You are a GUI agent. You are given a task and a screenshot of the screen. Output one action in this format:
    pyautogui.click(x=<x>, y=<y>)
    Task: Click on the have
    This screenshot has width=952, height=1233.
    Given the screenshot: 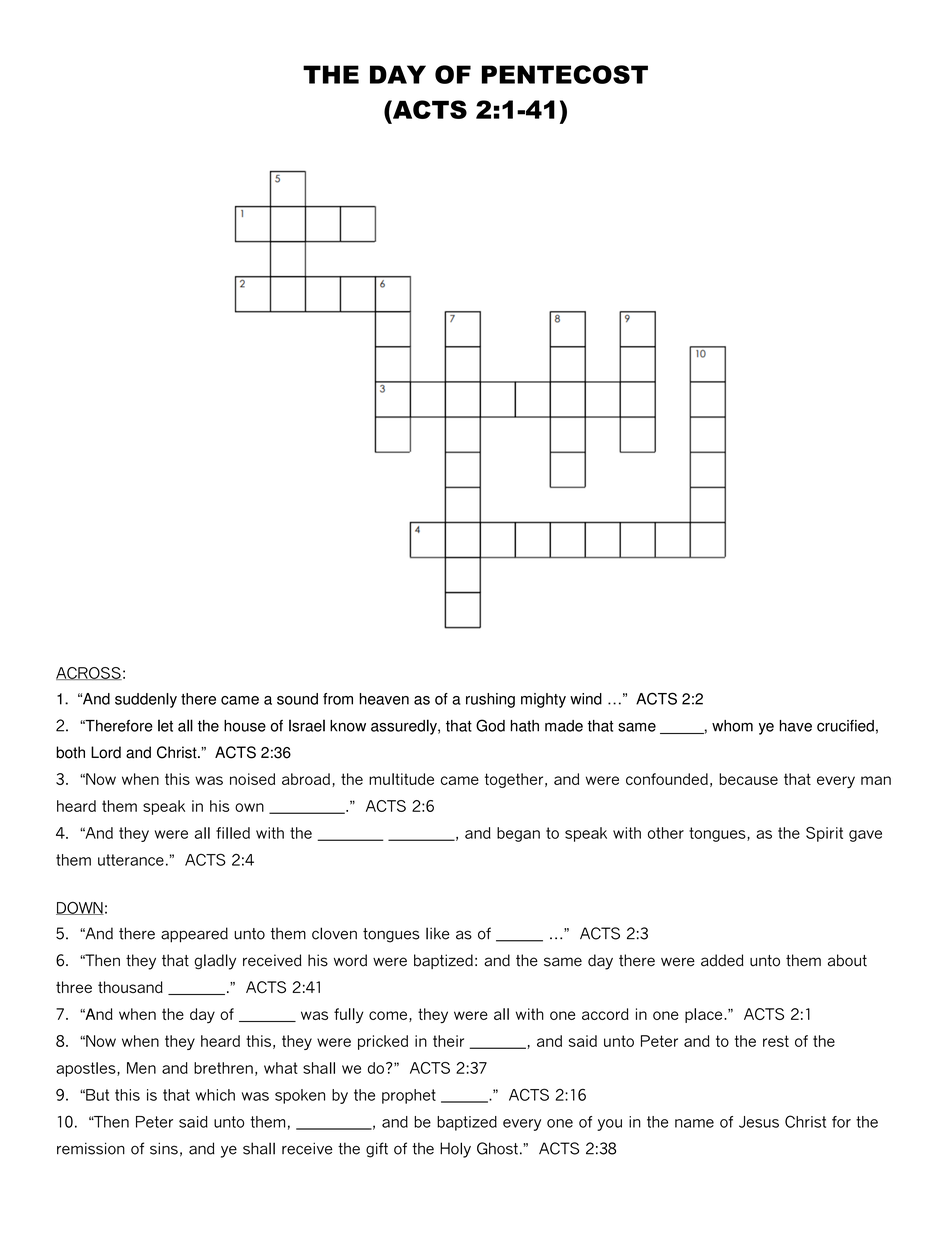 What is the action you would take?
    pyautogui.click(x=796, y=726)
